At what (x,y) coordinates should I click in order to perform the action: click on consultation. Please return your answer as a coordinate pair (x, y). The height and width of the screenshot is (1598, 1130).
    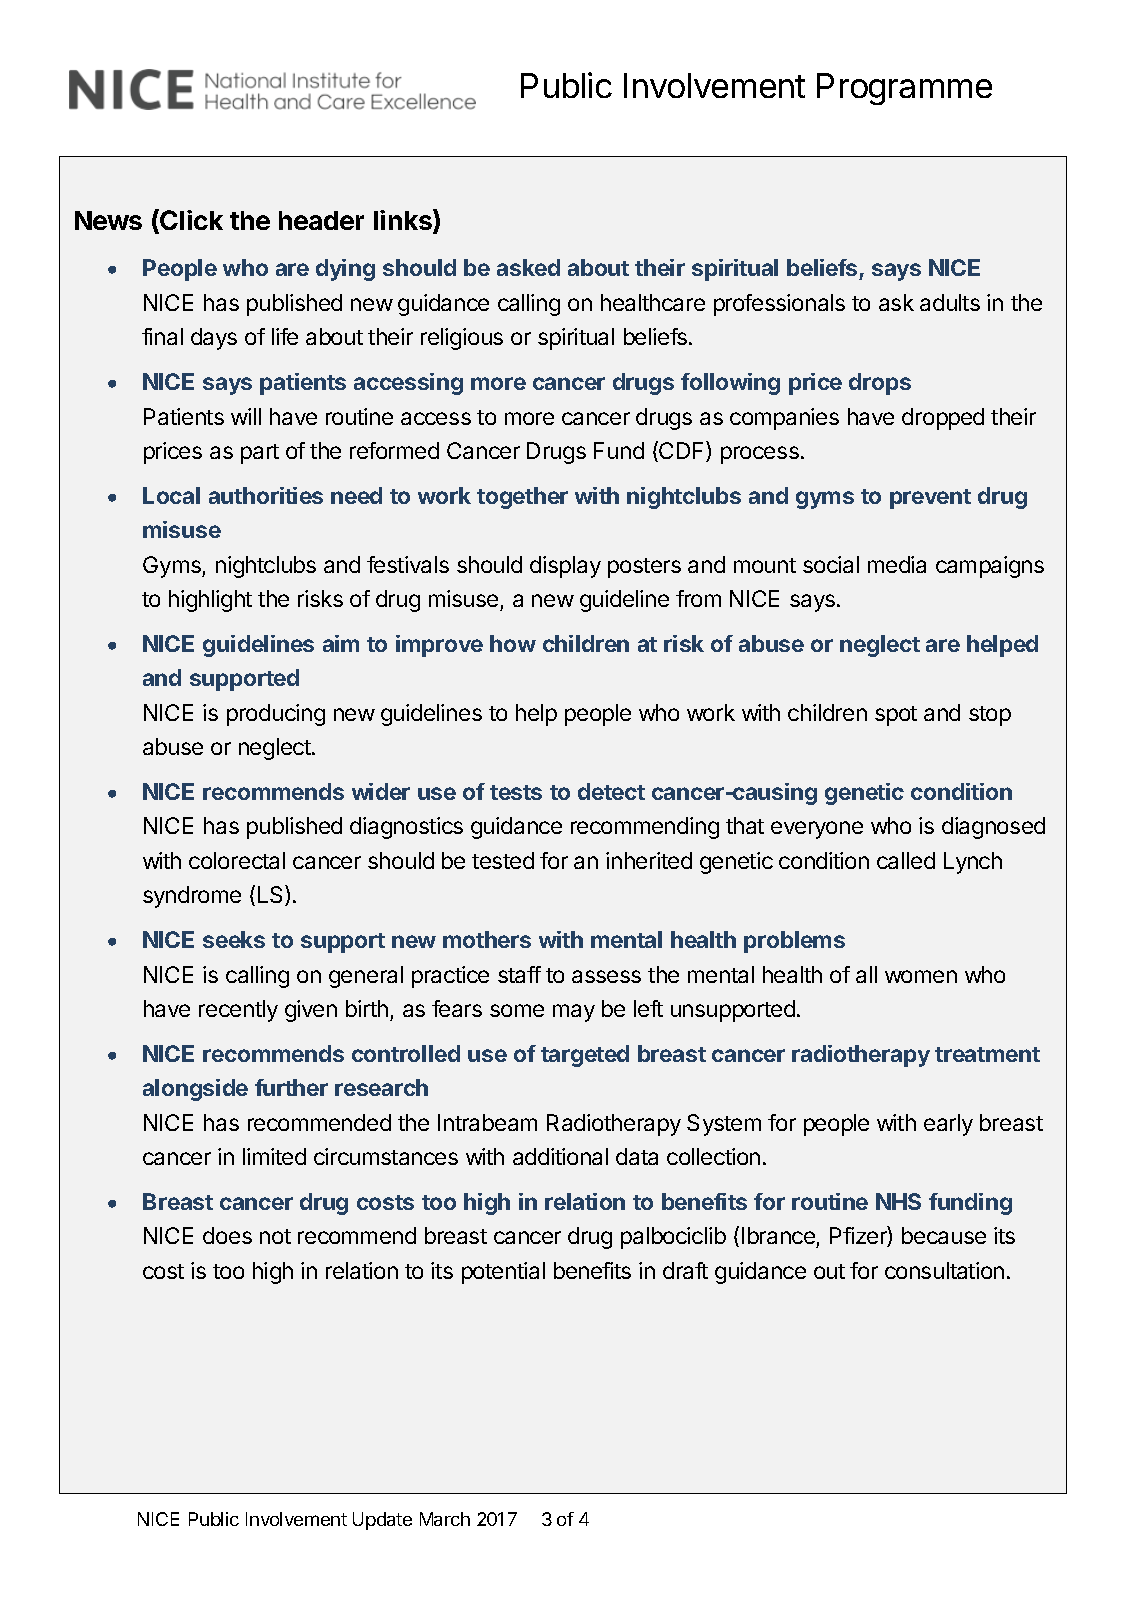
    Looking at the image, I should click on (944, 1270).
